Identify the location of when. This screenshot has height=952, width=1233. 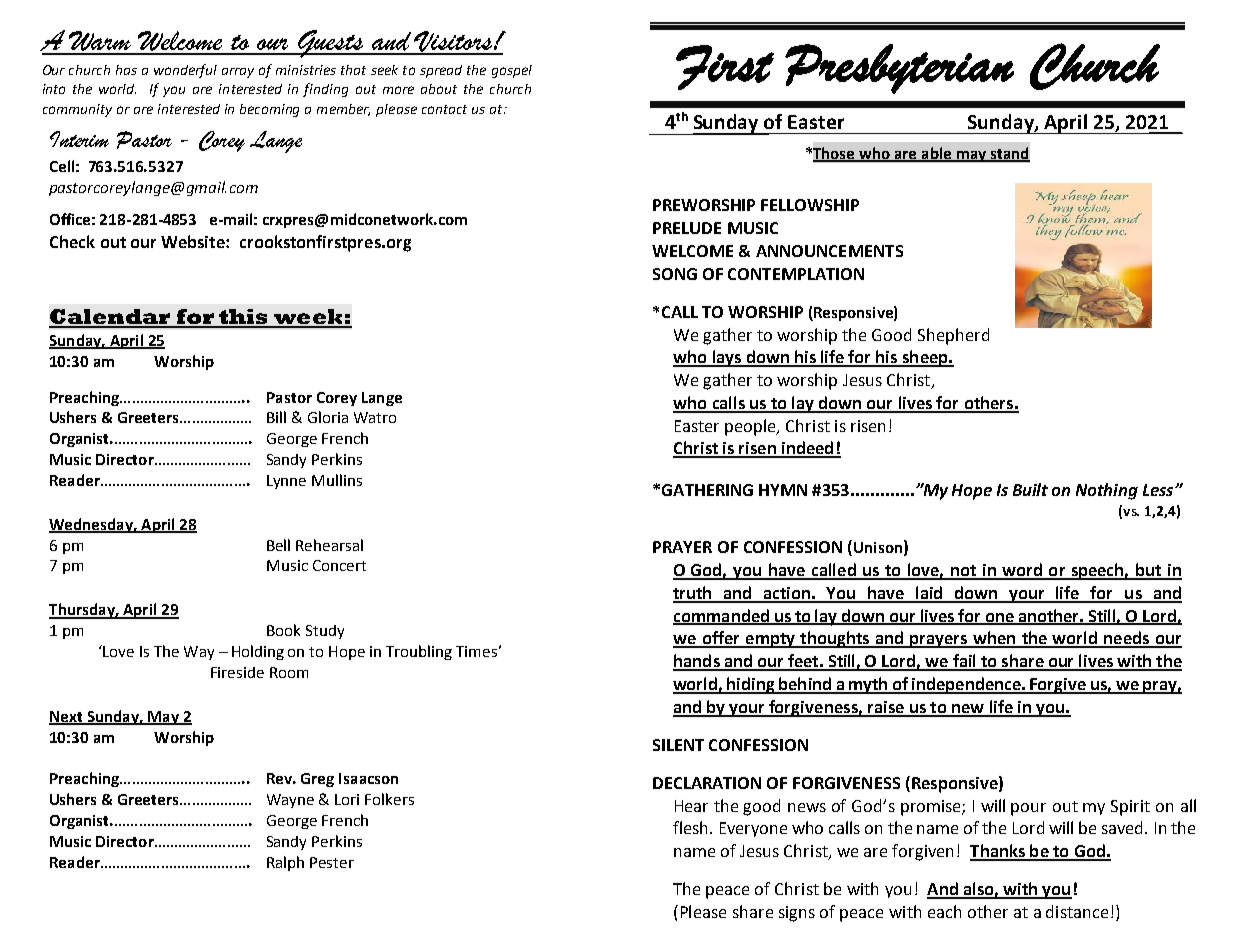
(994, 639).
